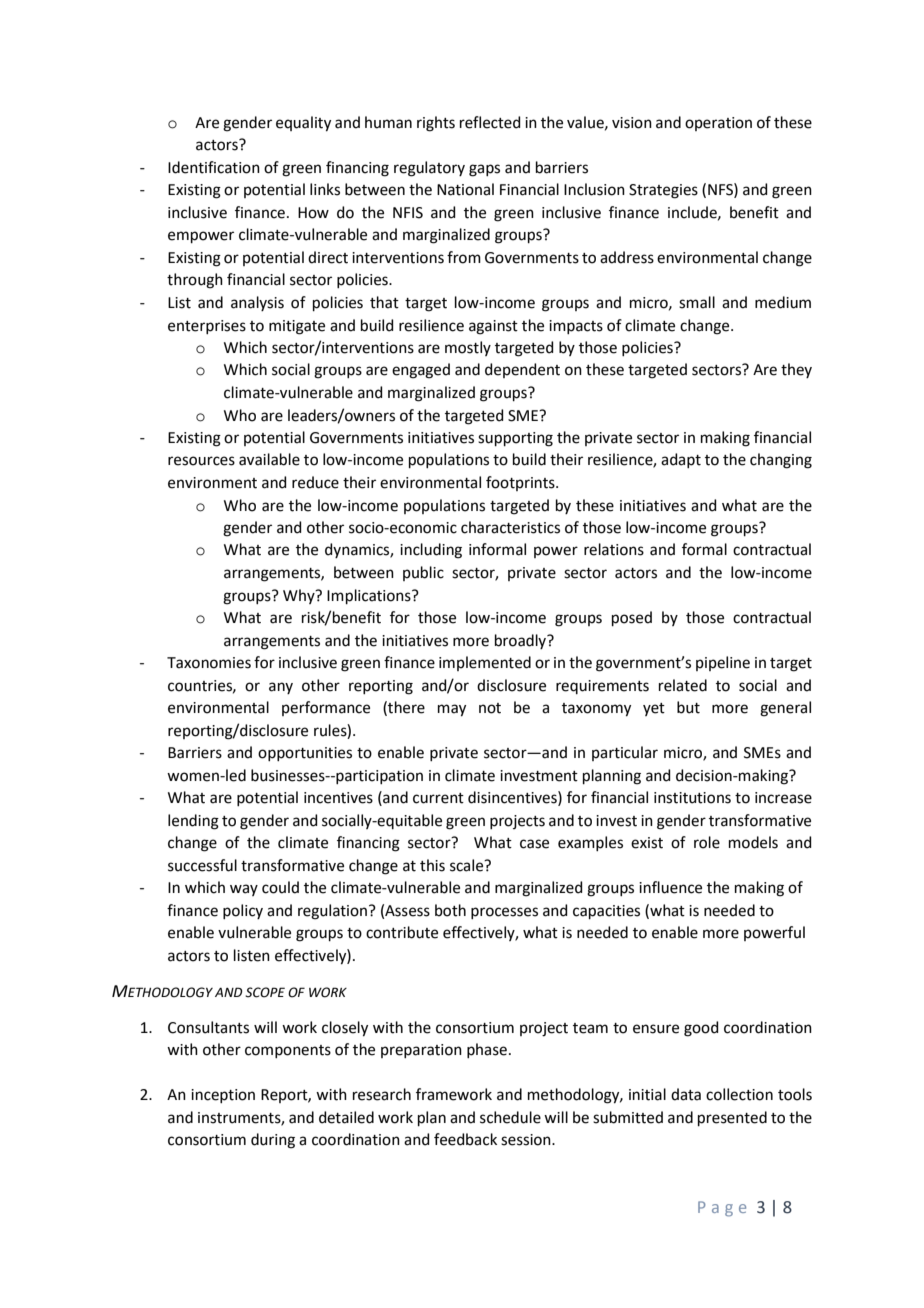 The height and width of the screenshot is (1308, 924). Describe the element at coordinates (521, 483) in the screenshot. I see `footprints` at that location.
